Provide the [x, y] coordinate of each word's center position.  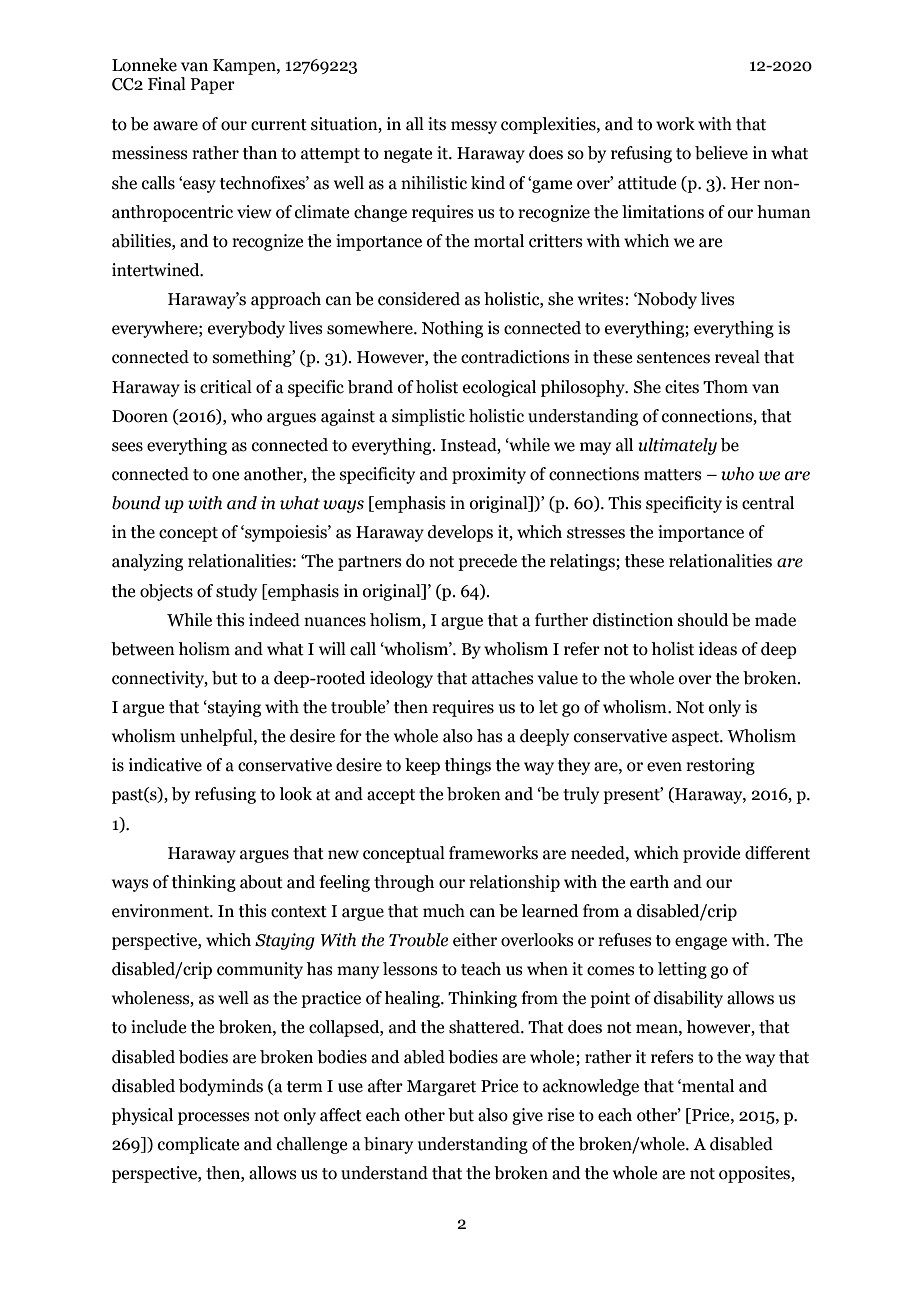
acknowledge [591, 1087]
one [225, 476]
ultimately [677, 446]
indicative [165, 765]
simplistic [428, 417]
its [437, 124]
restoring [720, 766]
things [468, 766]
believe [721, 153]
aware [175, 126]
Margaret [441, 1088]
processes [214, 1118]
